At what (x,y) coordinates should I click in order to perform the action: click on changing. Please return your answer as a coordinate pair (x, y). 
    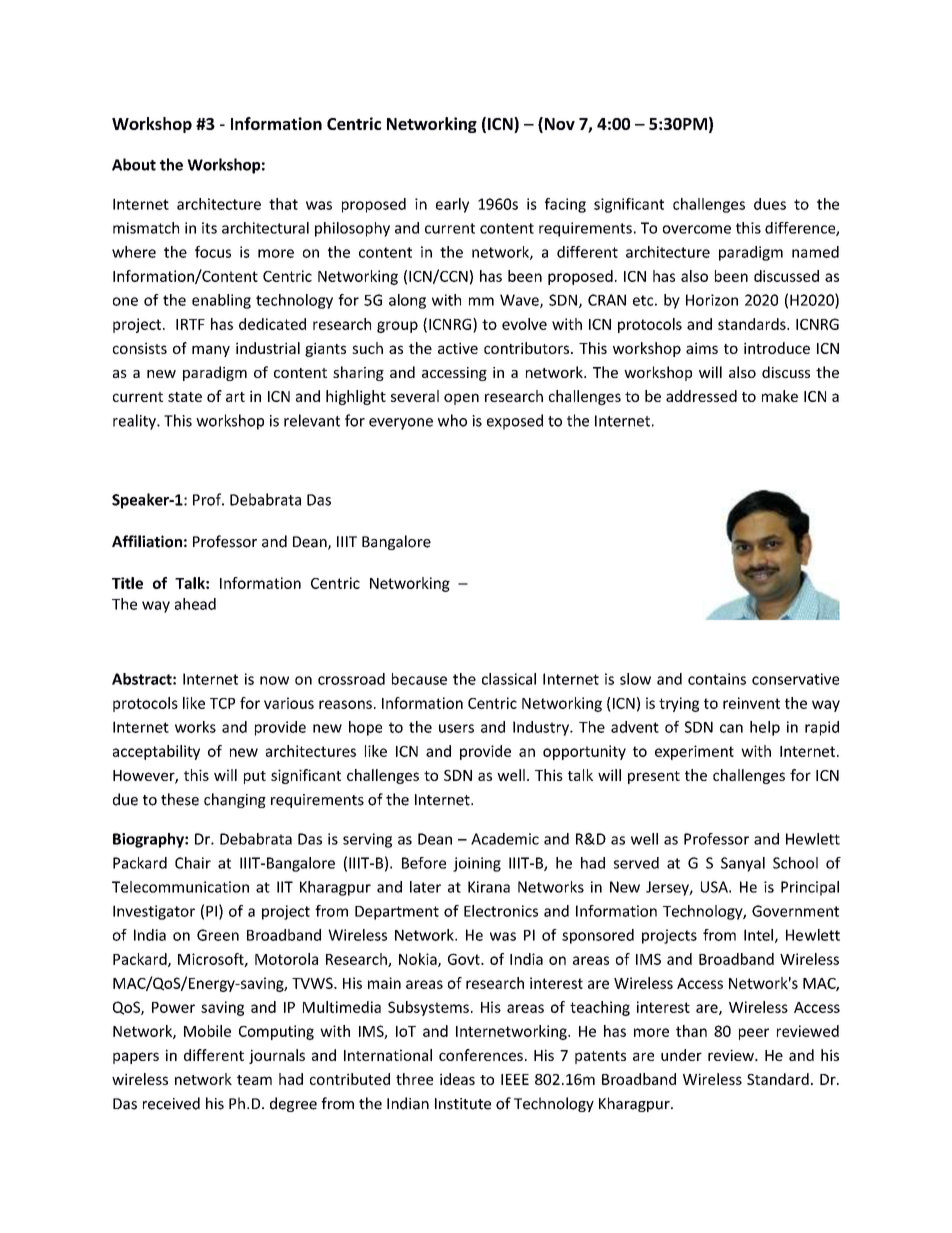
    Looking at the image, I should click on (235, 800).
